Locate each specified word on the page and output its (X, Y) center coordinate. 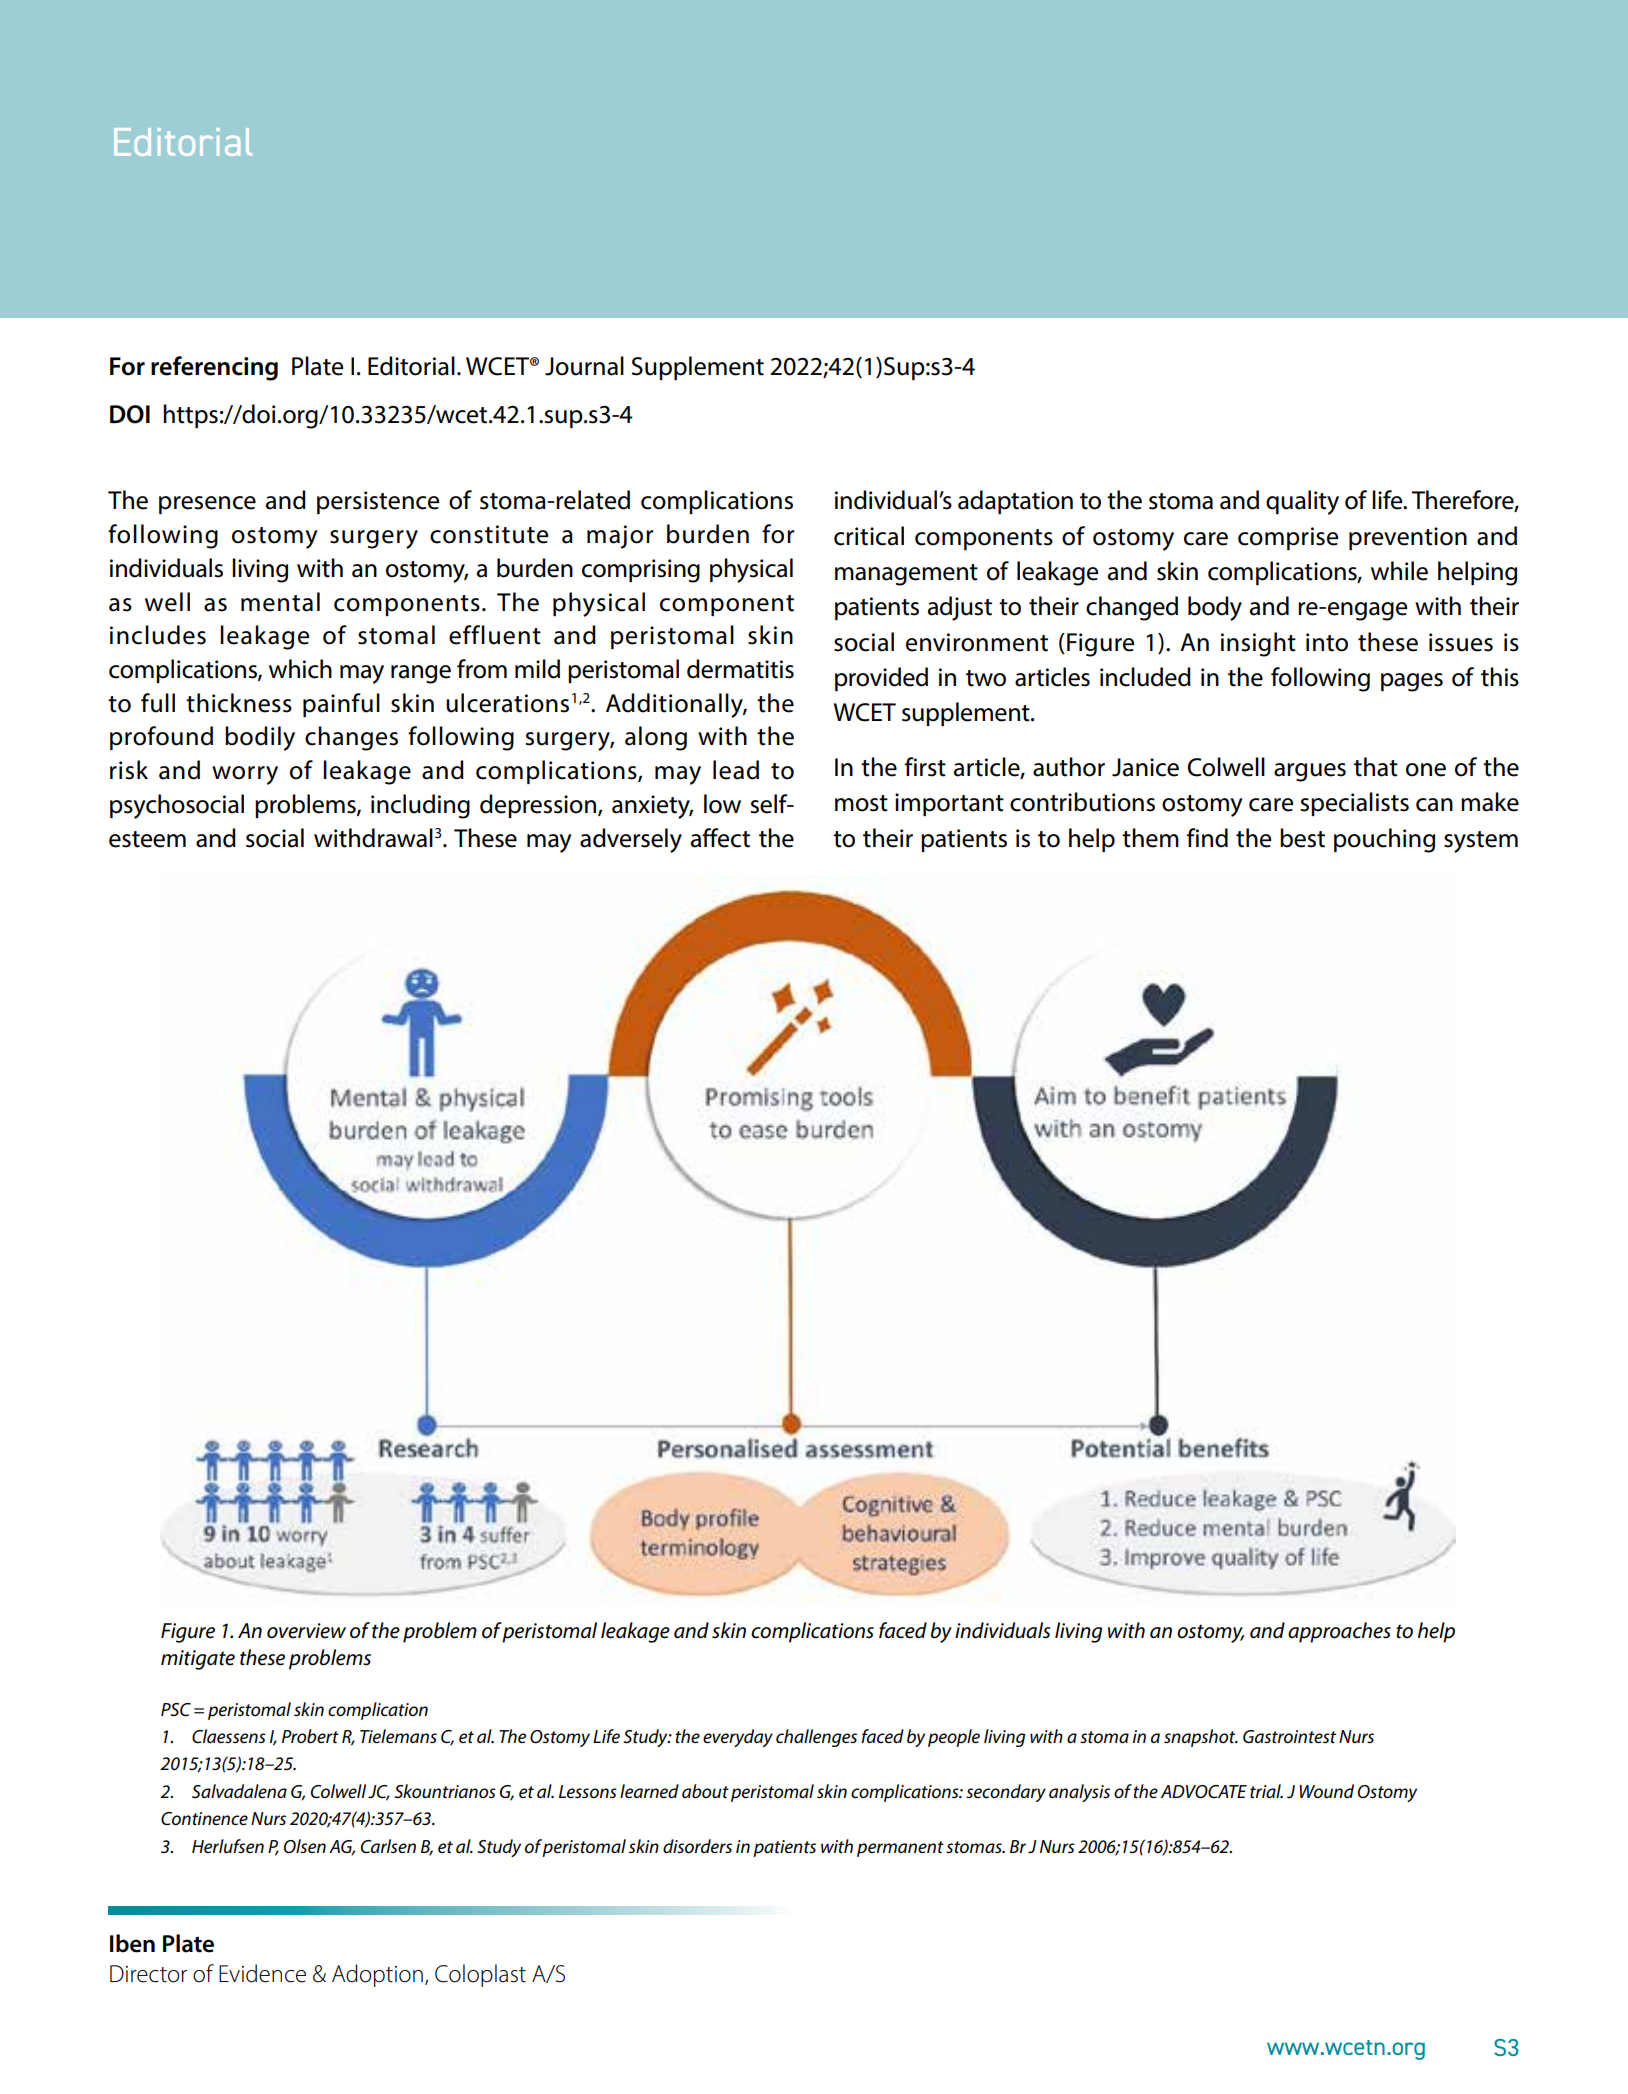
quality (1302, 502)
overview (306, 1631)
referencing (214, 368)
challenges (816, 1738)
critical (869, 536)
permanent (900, 1849)
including (420, 806)
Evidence (262, 1973)
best (1302, 838)
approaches (1339, 1632)
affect (720, 838)
